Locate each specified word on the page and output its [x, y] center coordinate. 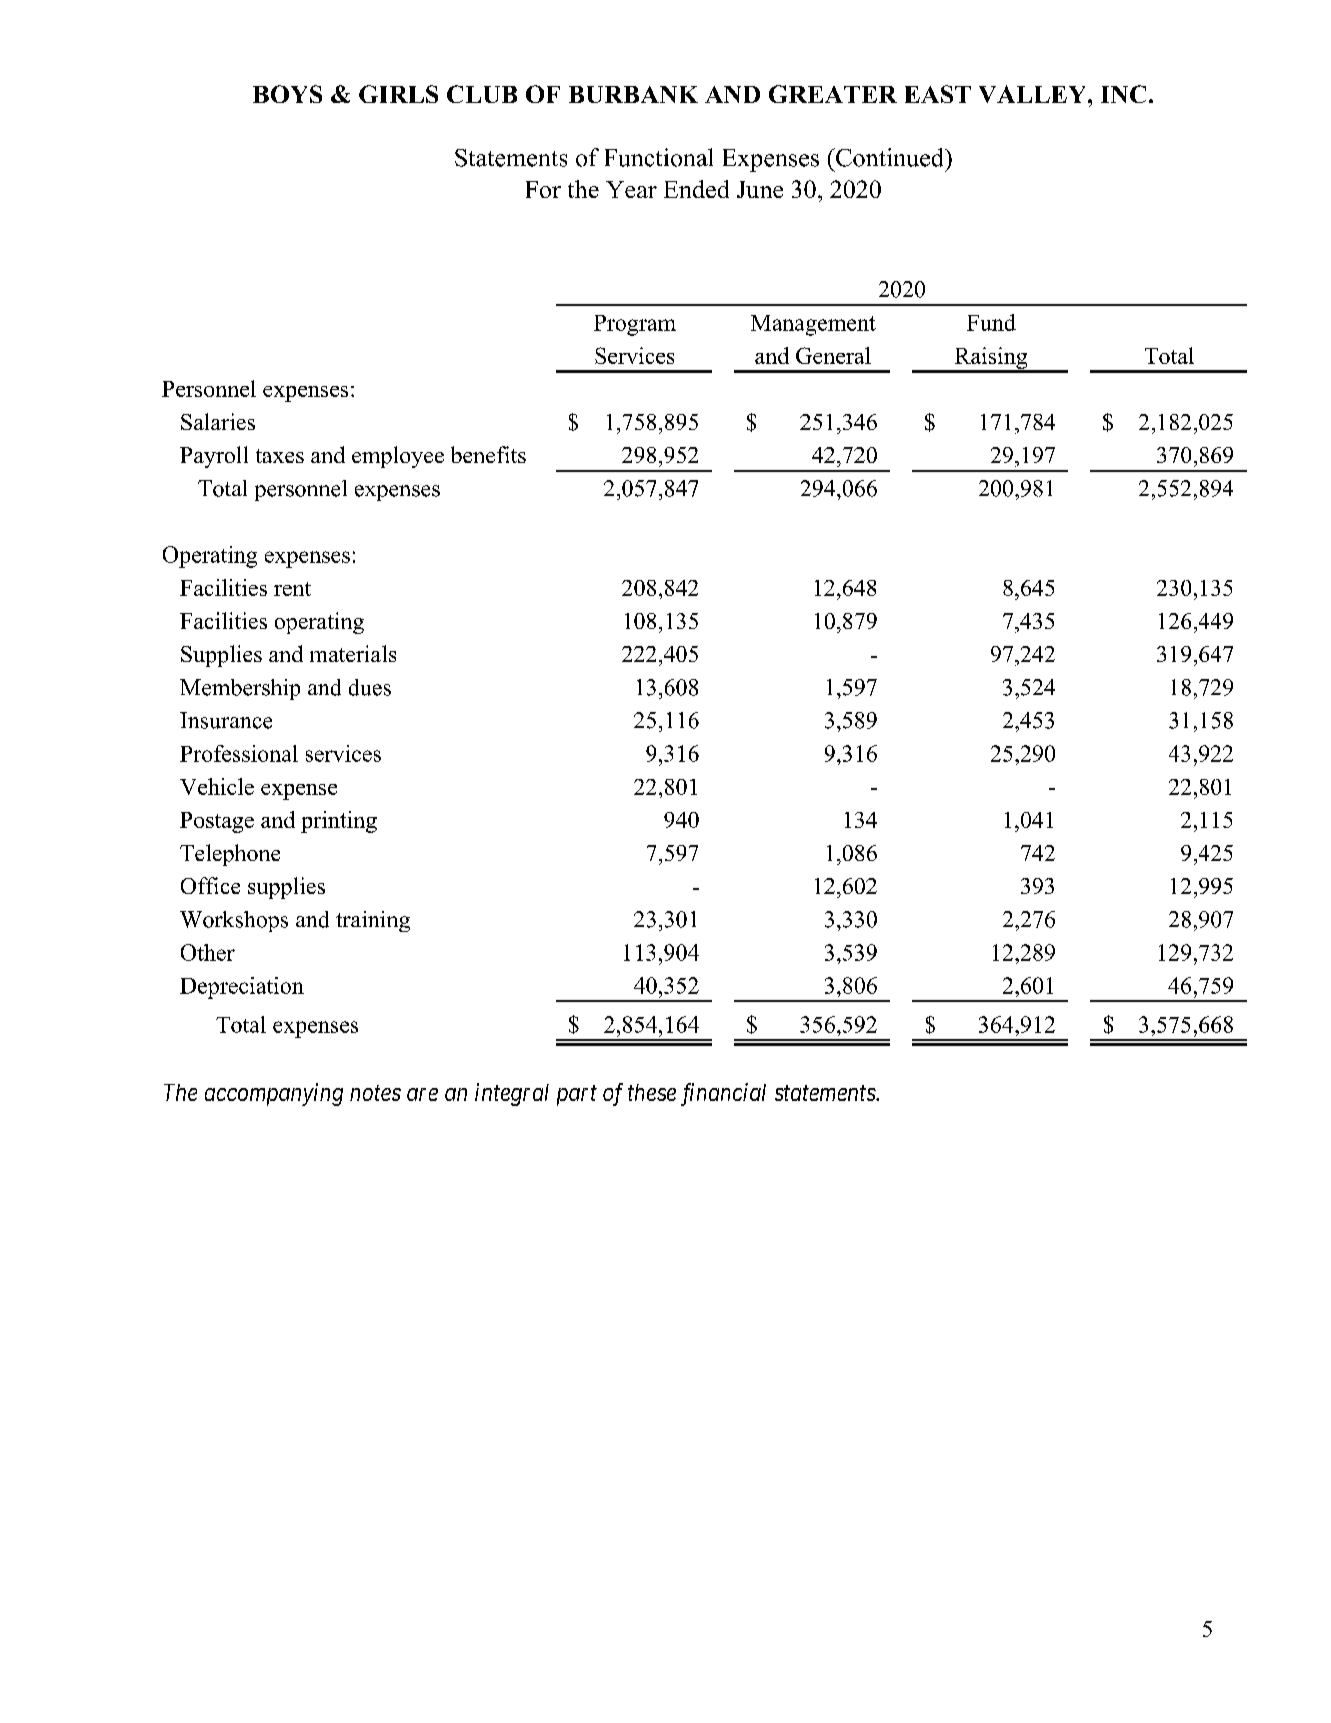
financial [723, 1094]
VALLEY [1034, 94]
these [652, 1092]
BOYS [287, 94]
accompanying [274, 1094]
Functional [659, 157]
